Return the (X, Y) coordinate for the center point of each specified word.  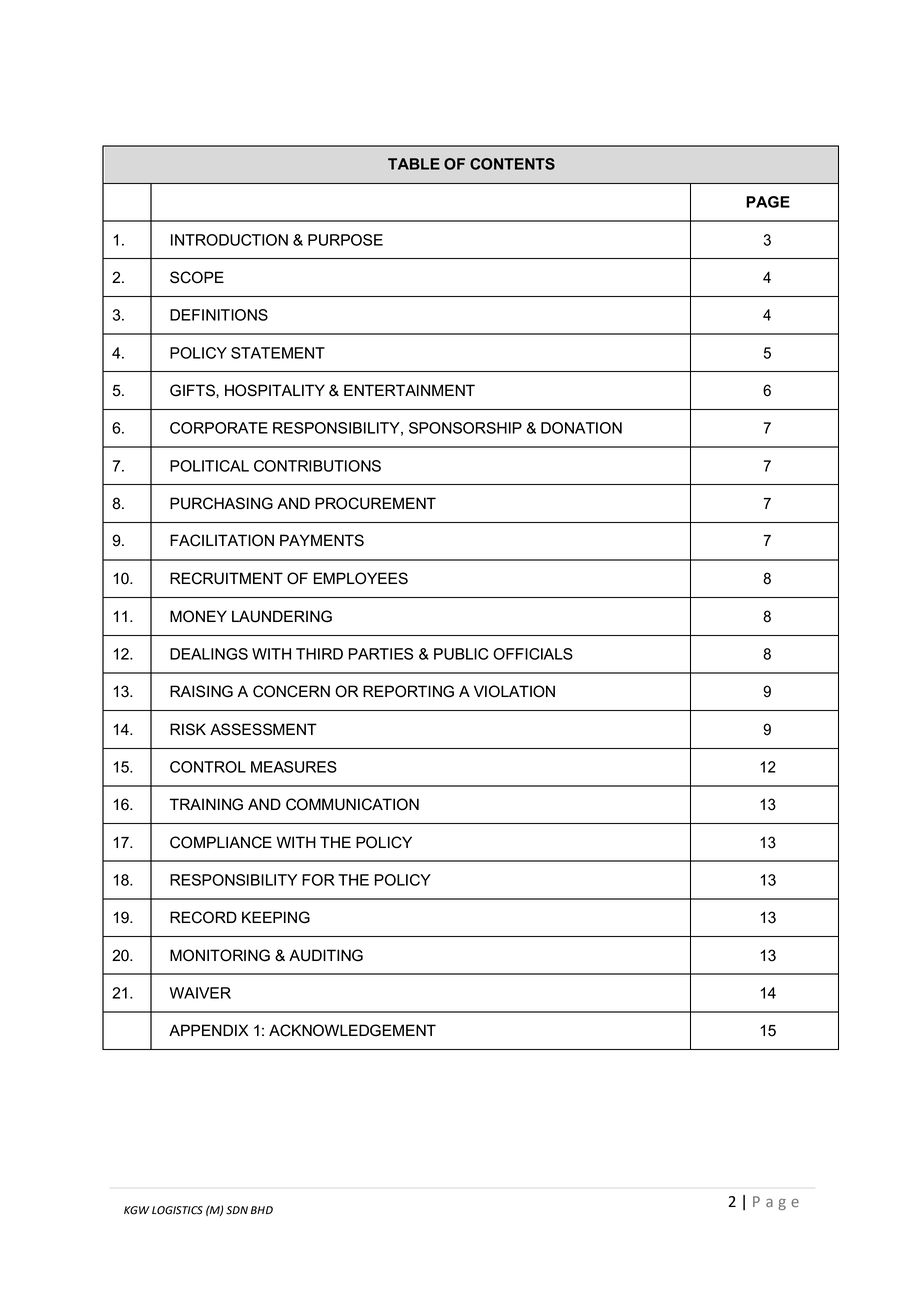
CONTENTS (512, 164)
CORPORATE (219, 428)
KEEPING (276, 917)
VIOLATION (514, 691)
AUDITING (326, 955)
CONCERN (291, 691)
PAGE (768, 202)
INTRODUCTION (229, 240)
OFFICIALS (533, 654)
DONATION (581, 428)
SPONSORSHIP (465, 428)
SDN (237, 1210)
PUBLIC (461, 654)
